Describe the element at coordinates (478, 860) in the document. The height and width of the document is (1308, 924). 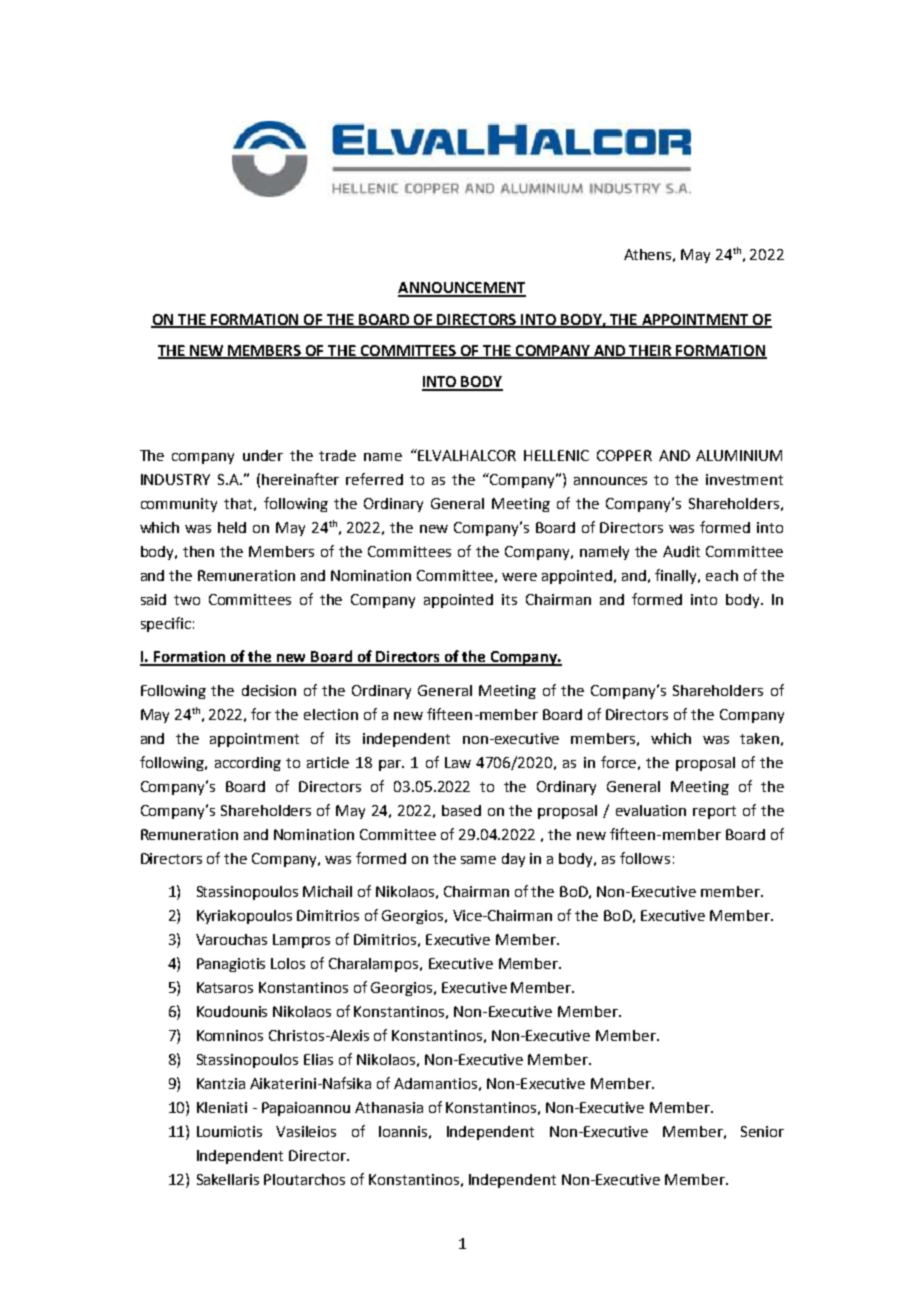
I see `same` at that location.
